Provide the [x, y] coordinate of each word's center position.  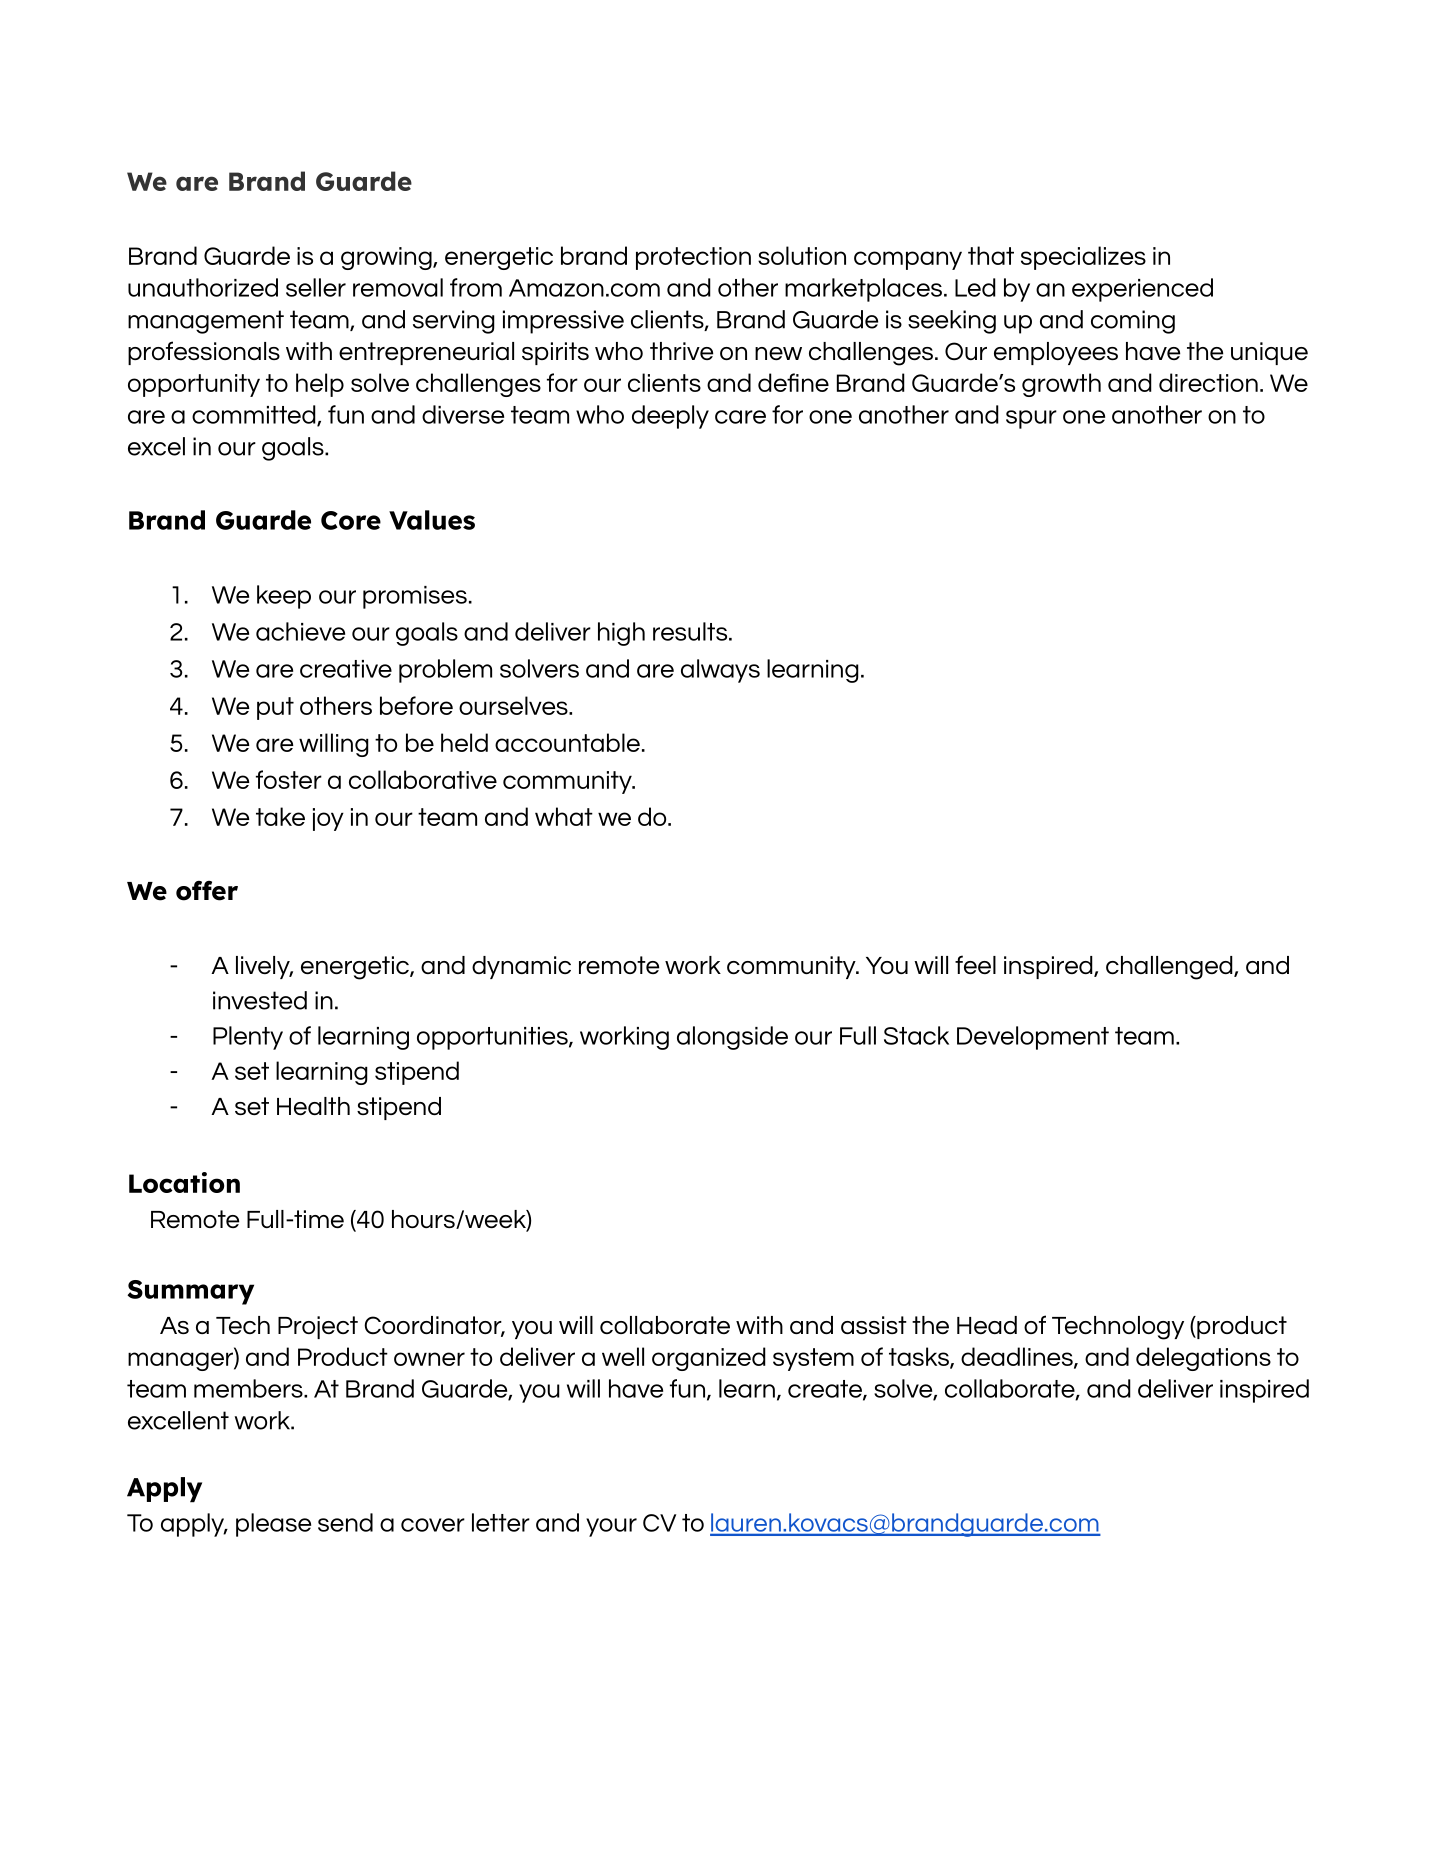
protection [693, 258]
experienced [1142, 290]
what [564, 816]
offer [207, 891]
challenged [1170, 968]
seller [316, 287]
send [345, 1522]
